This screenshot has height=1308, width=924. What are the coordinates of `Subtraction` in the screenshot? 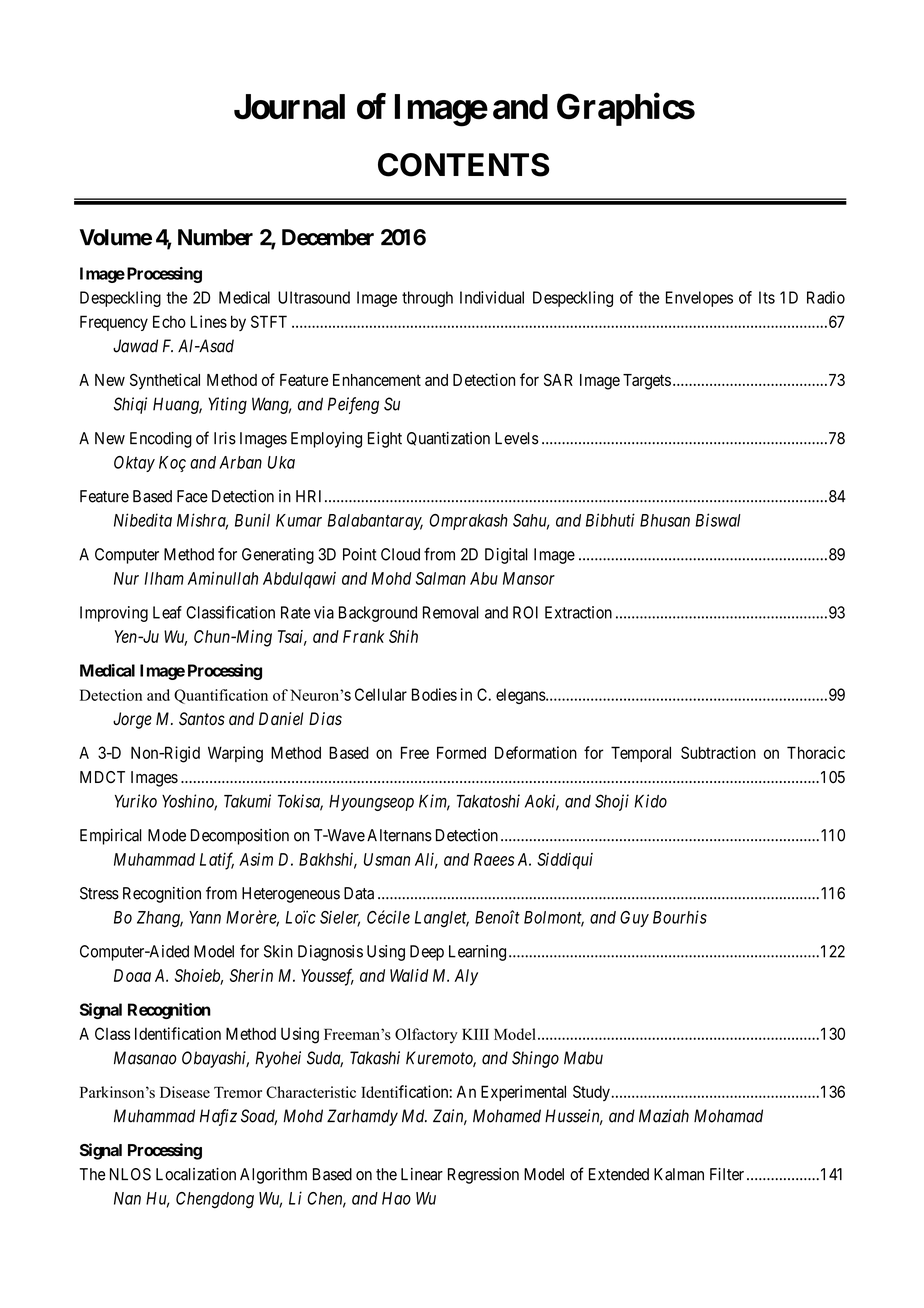 It's located at (718, 752).
